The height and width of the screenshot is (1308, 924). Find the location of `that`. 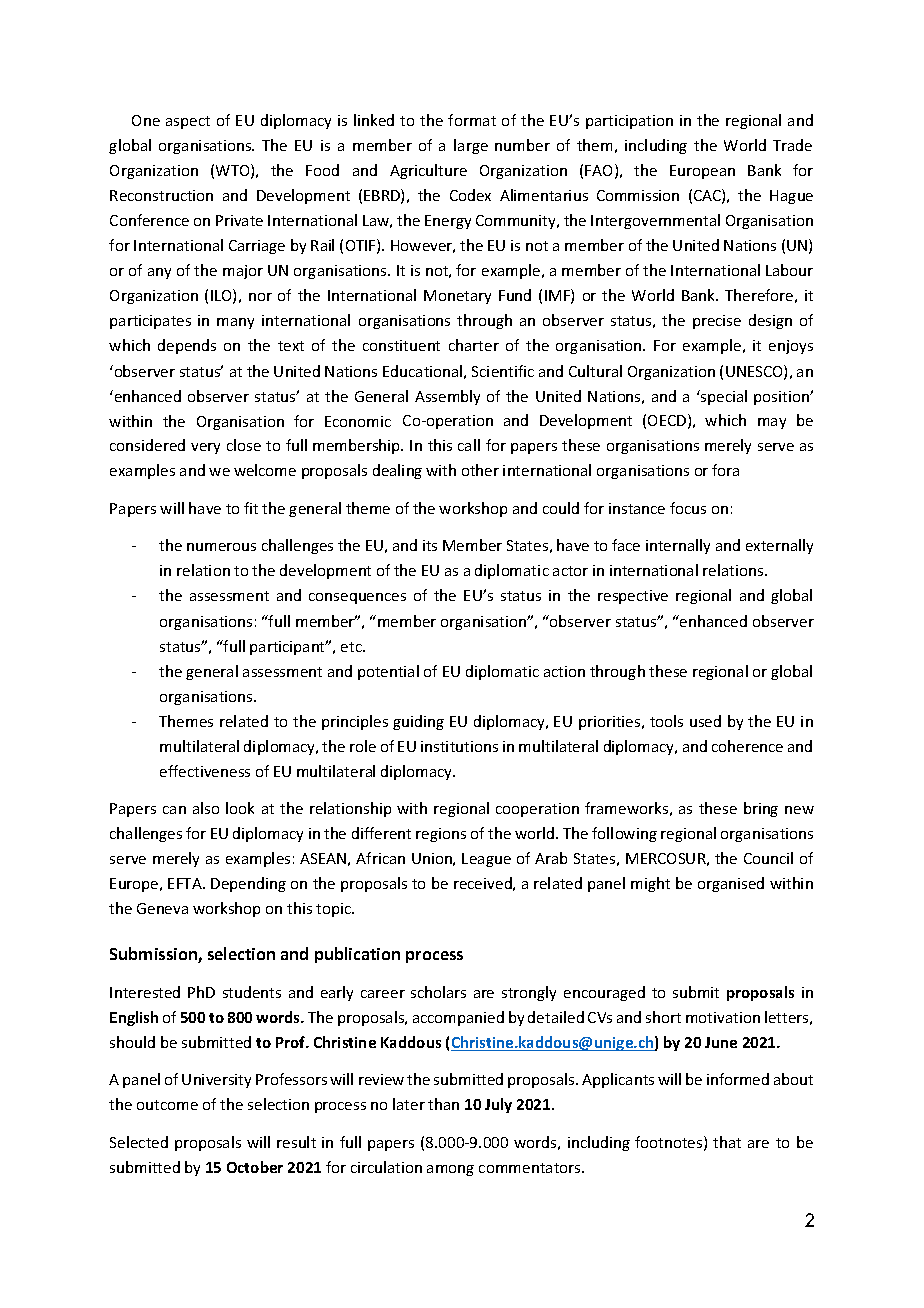

that is located at coordinates (727, 1142).
